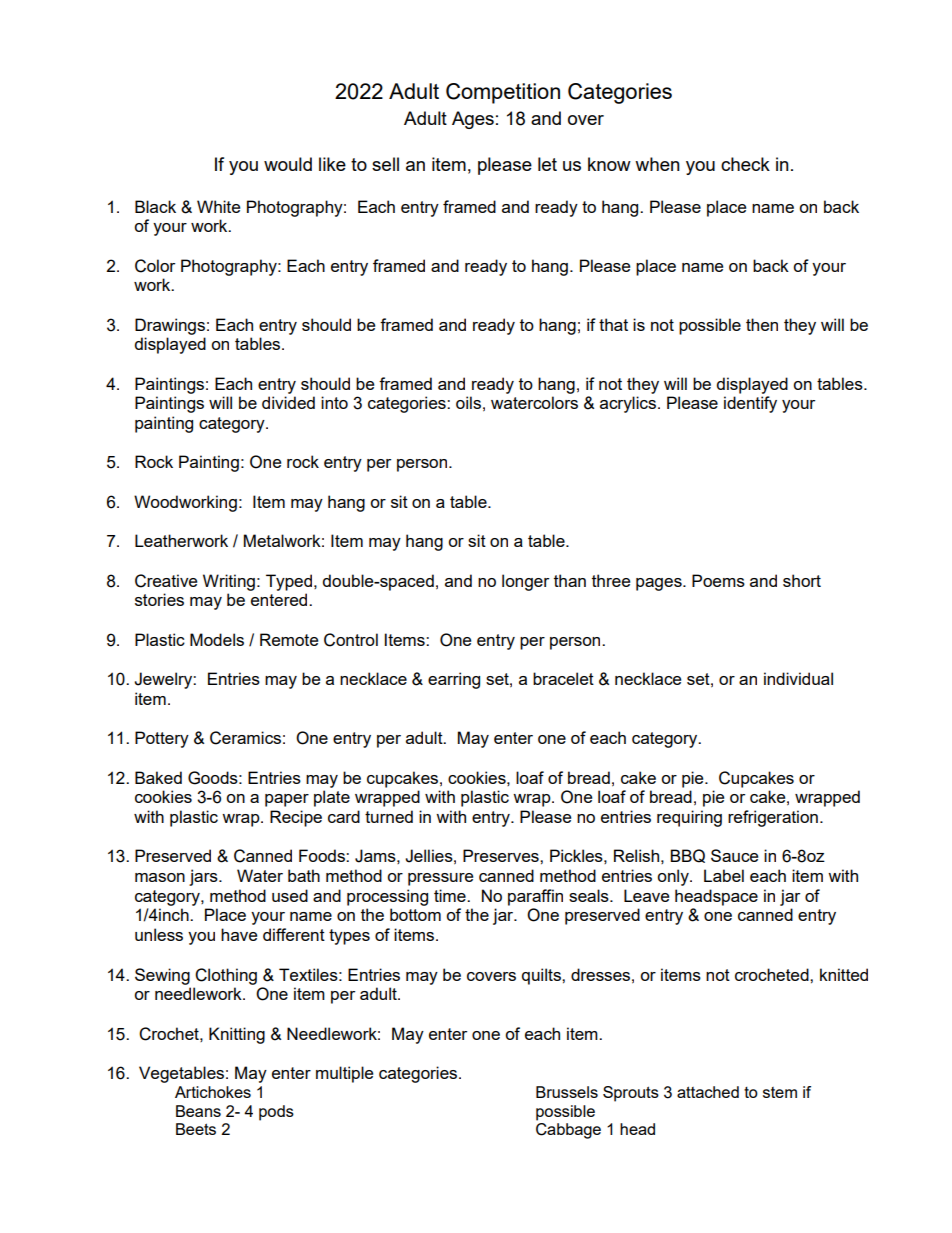 The width and height of the image is (952, 1233). Describe the element at coordinates (503, 93) in the image. I see `Competition` at that location.
